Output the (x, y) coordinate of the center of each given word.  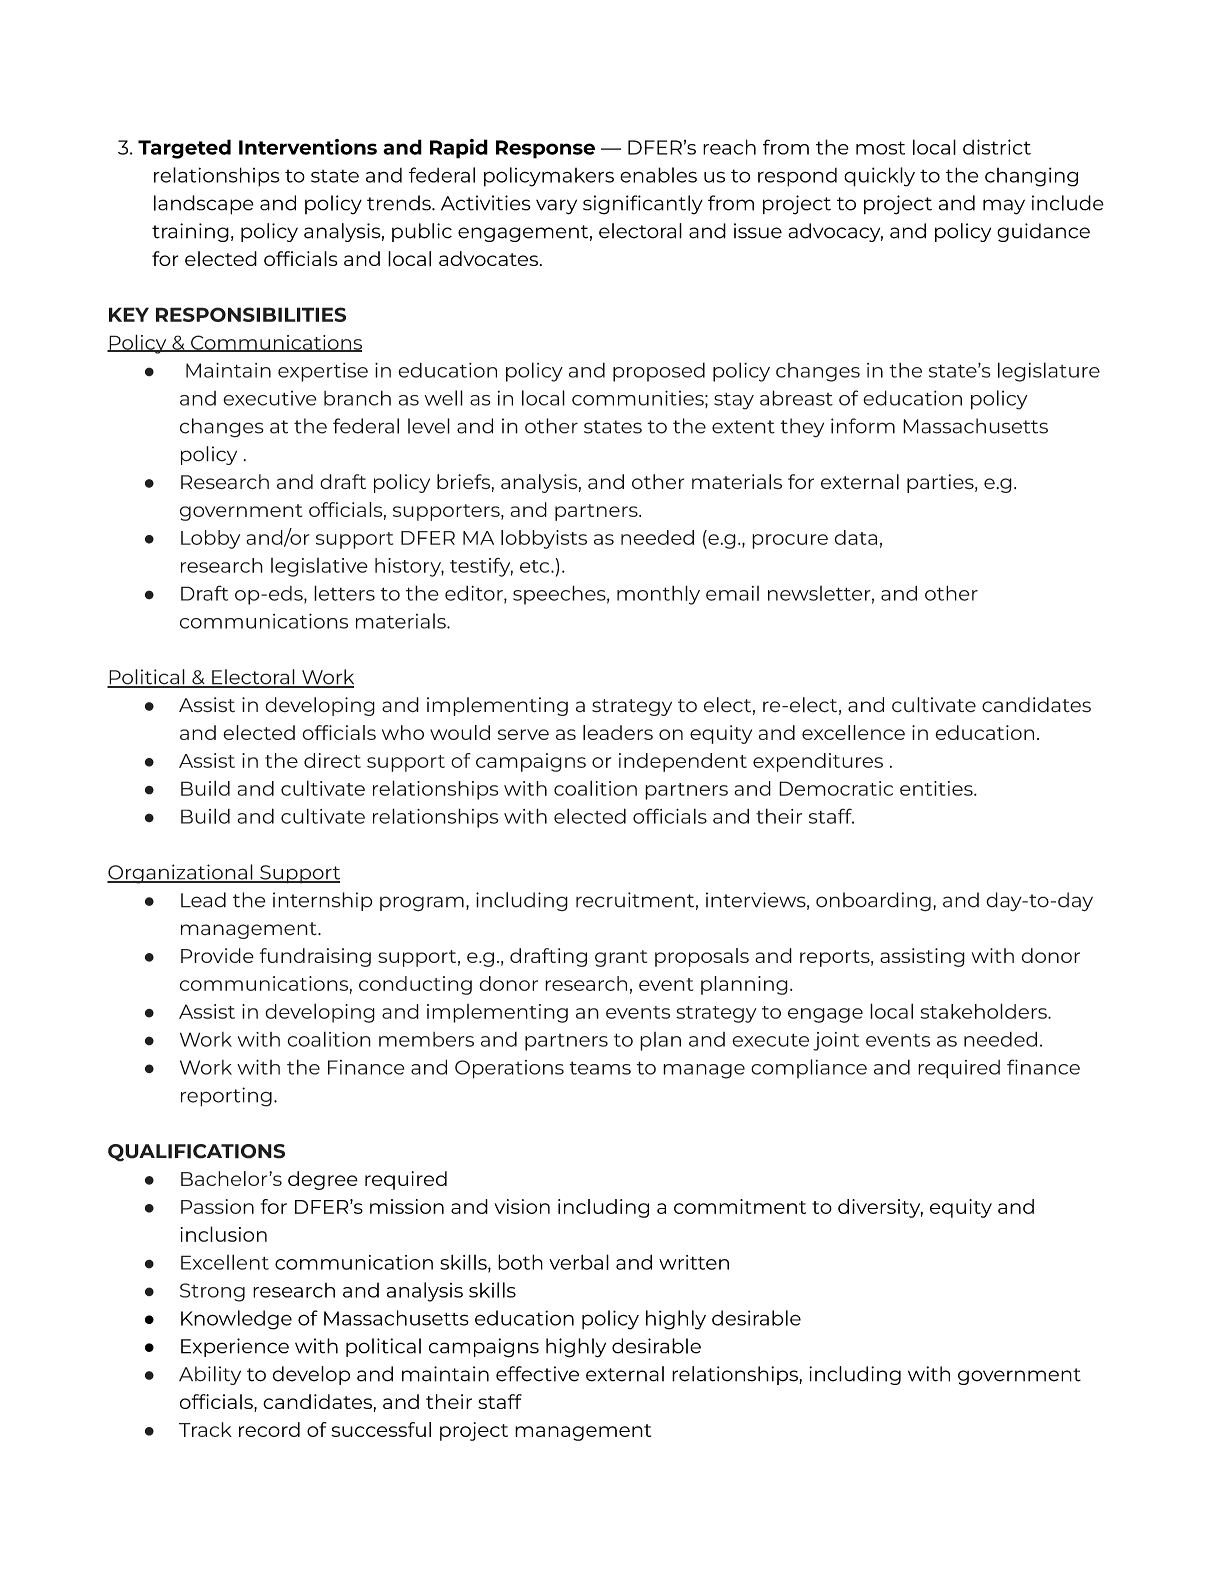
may (1004, 207)
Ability (210, 1375)
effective (537, 1374)
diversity (880, 1208)
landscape (204, 205)
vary (556, 207)
